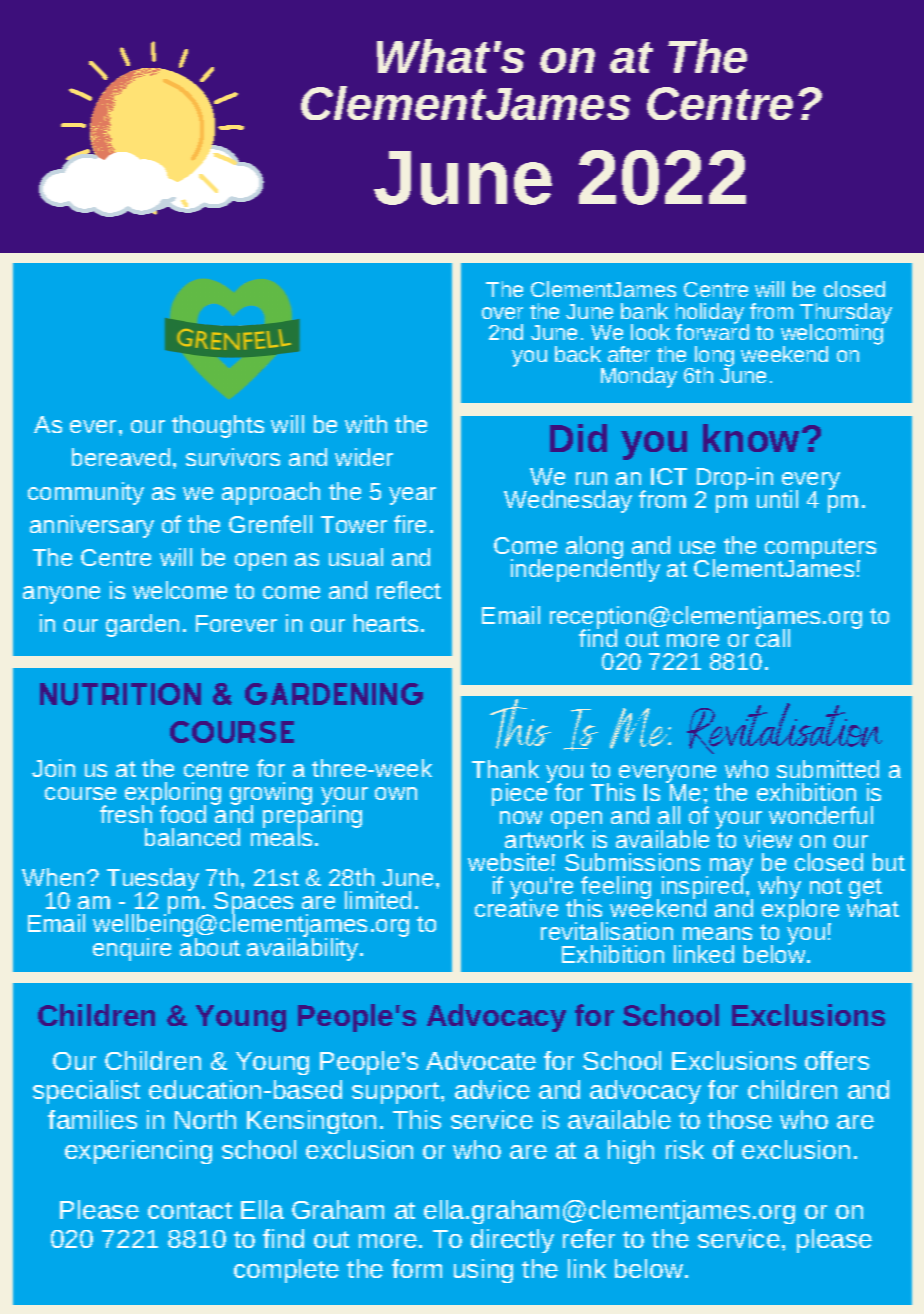 This image has width=924, height=1314. I want to click on piece, so click(521, 793).
